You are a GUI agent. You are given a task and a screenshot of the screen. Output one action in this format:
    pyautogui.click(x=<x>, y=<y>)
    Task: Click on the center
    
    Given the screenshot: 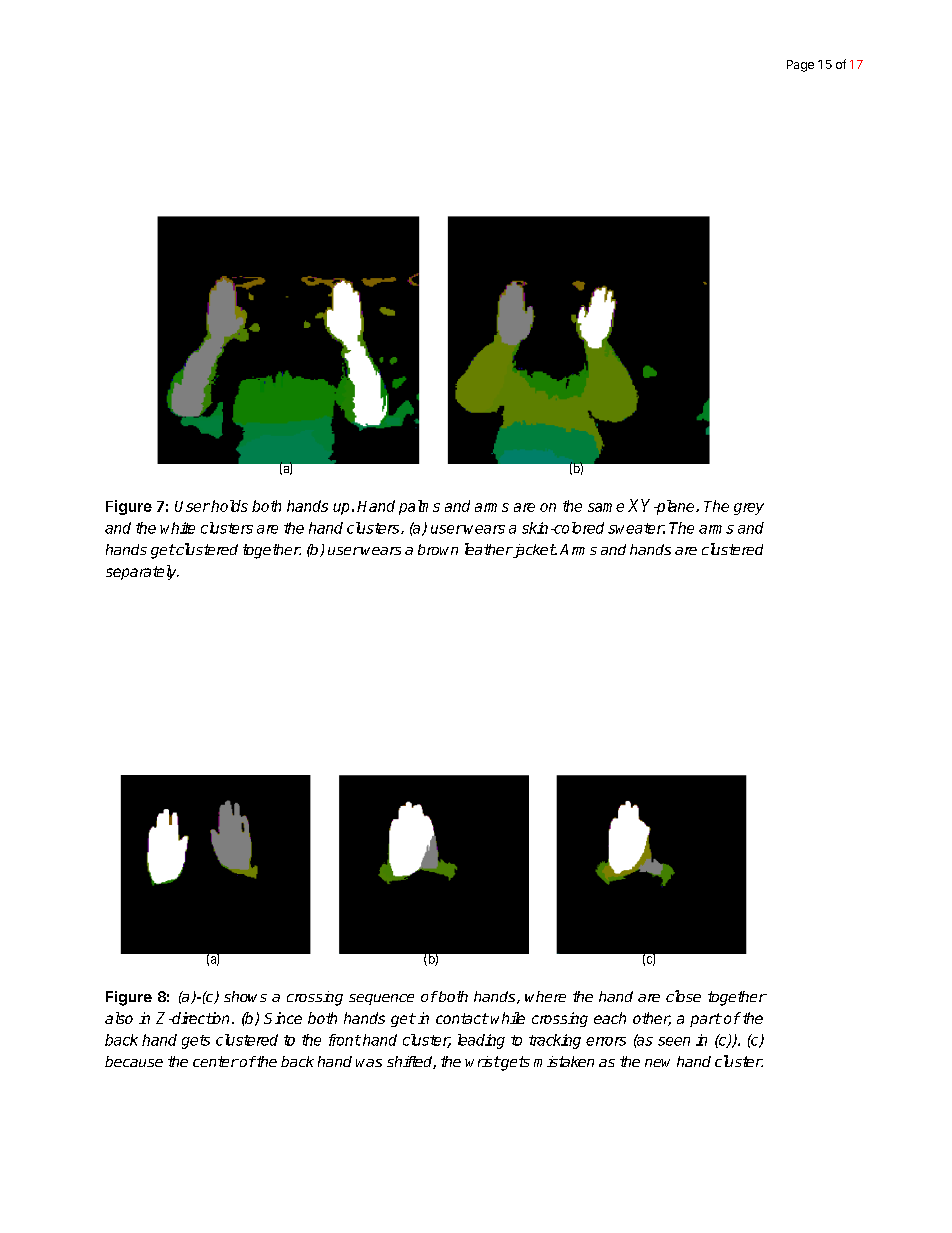 What is the action you would take?
    pyautogui.click(x=216, y=1061)
